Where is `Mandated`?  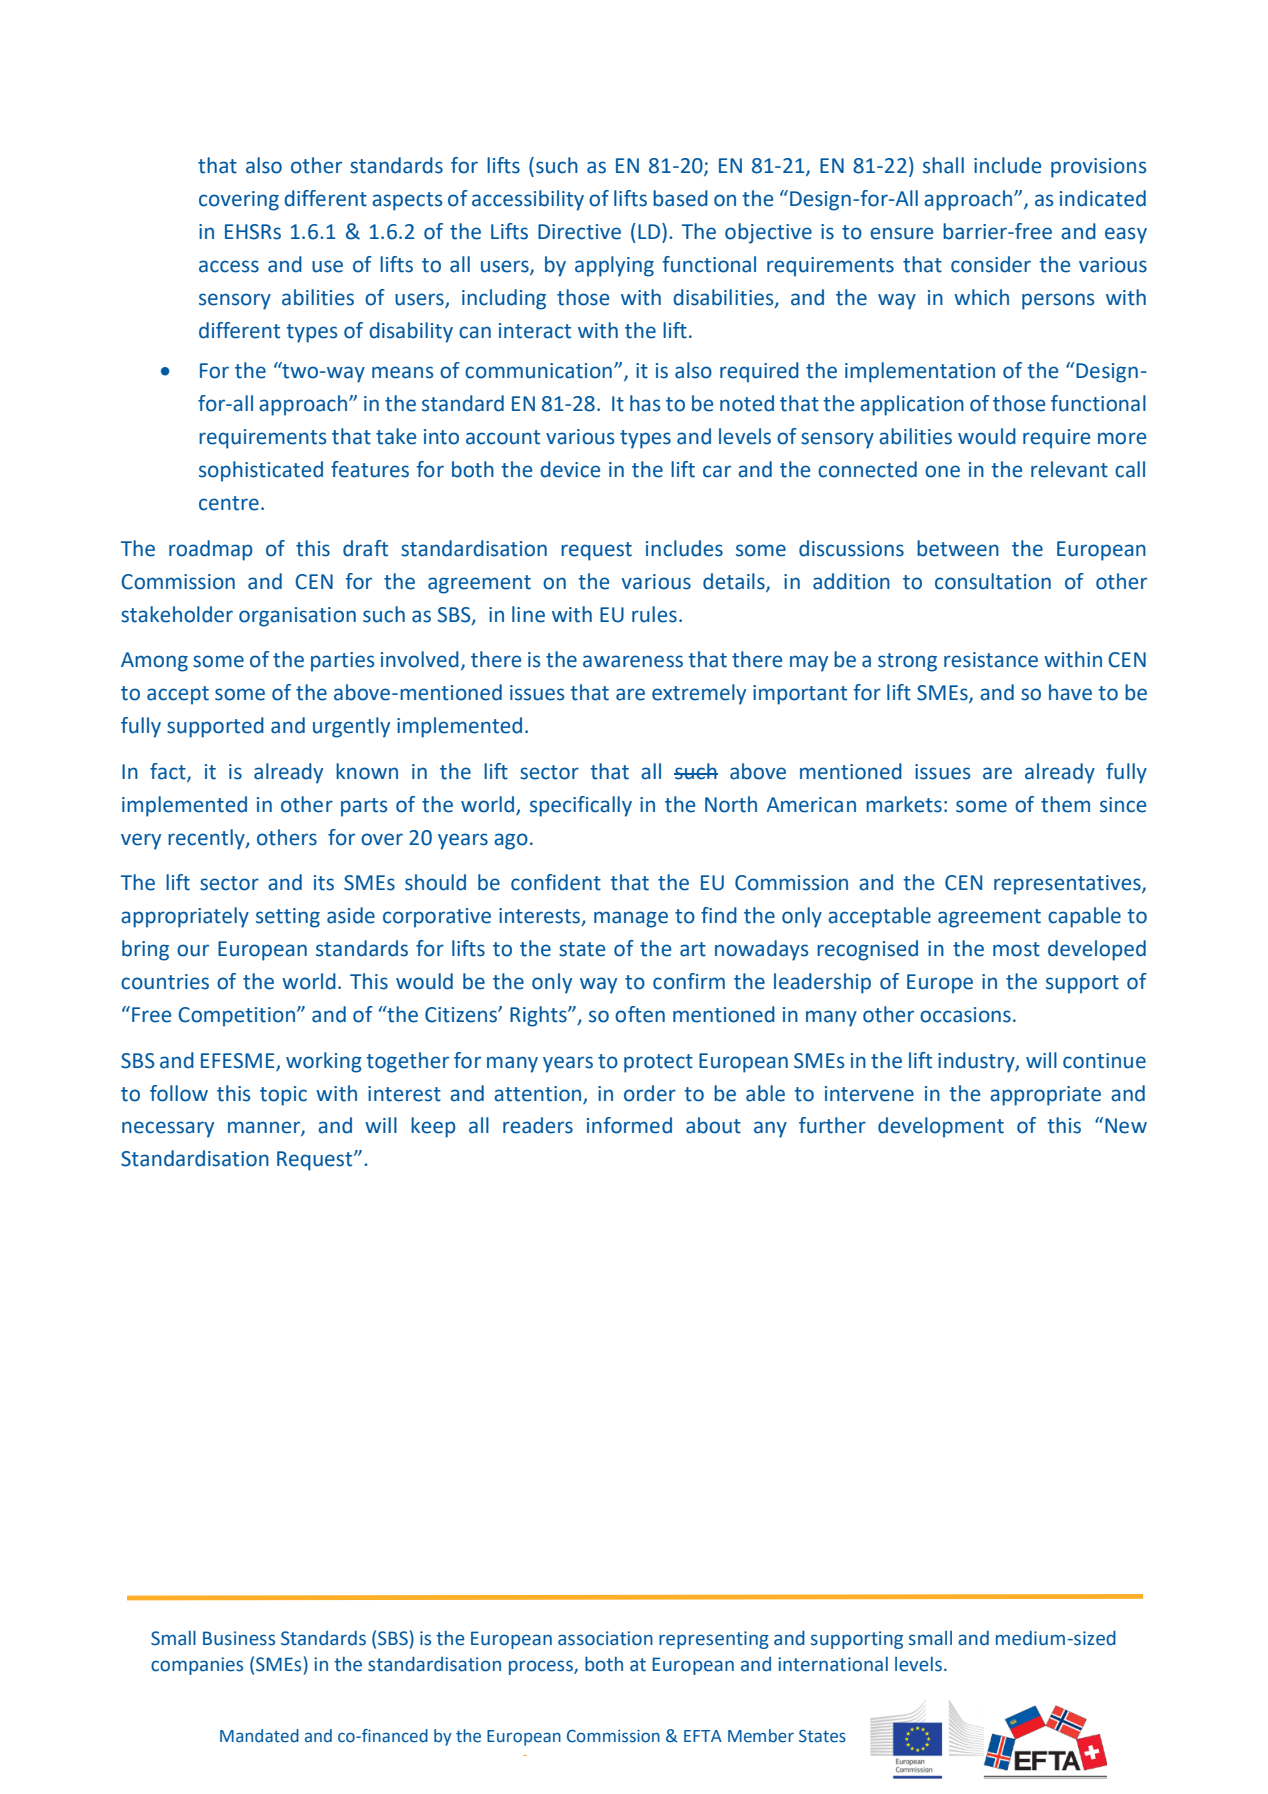 Mandated is located at coordinates (259, 1736).
